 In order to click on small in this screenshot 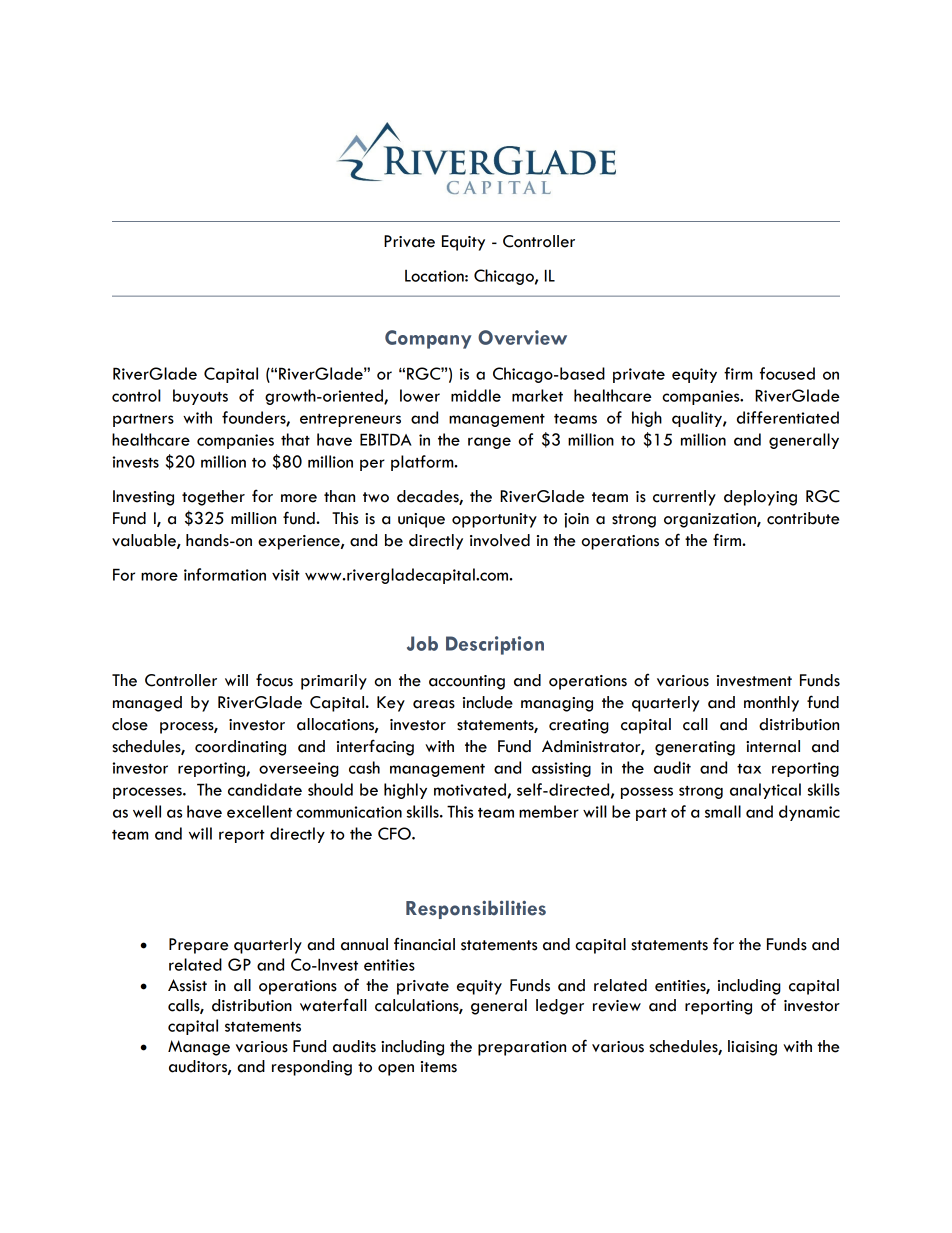, I will do `click(723, 811)`.
